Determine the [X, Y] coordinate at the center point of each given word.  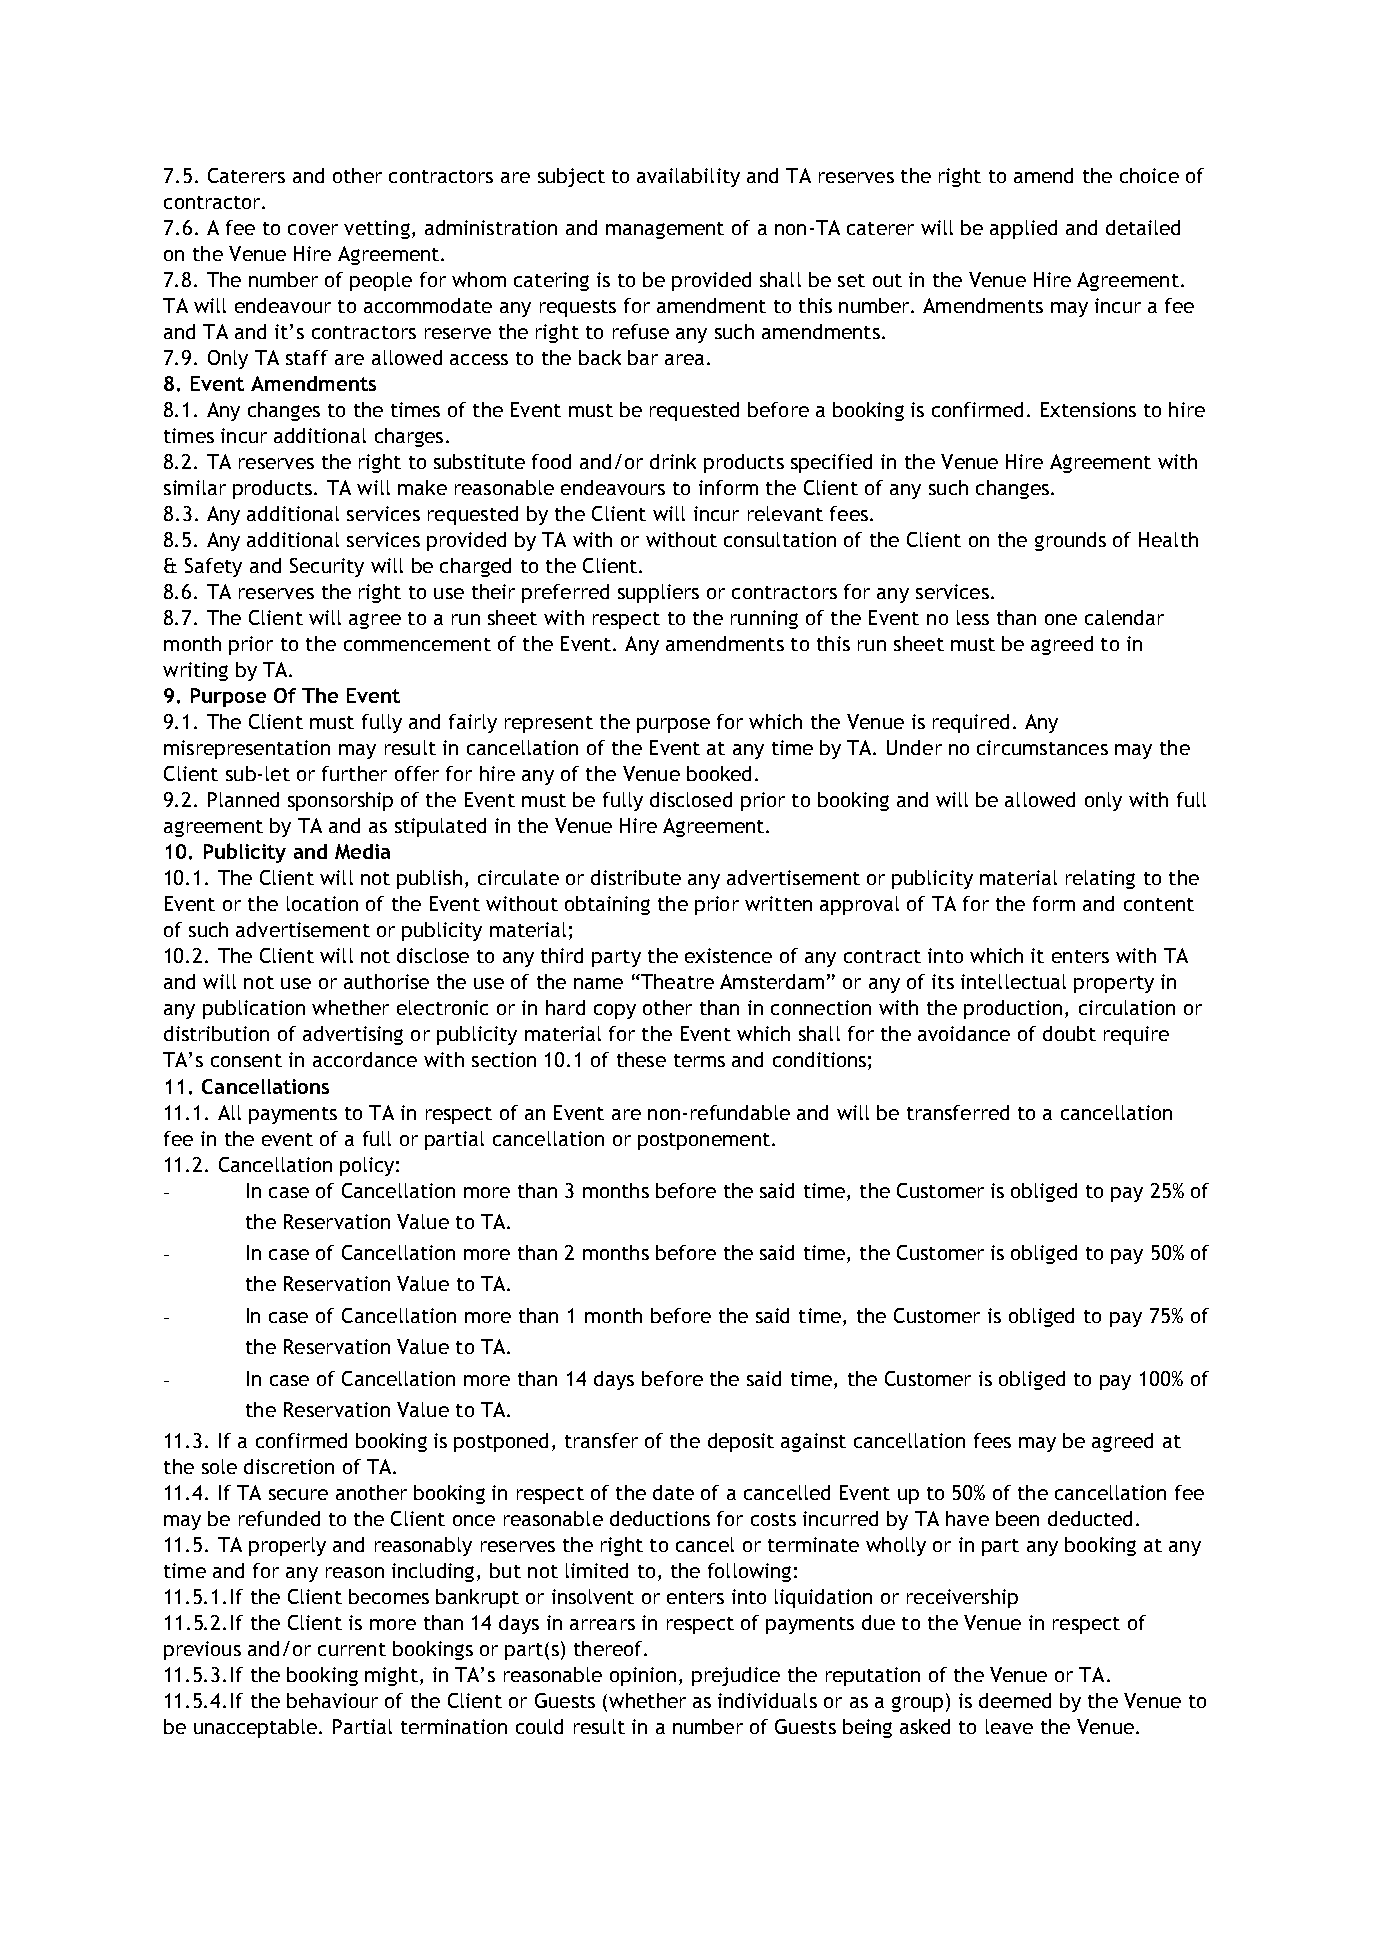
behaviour [332, 1700]
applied [1023, 229]
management [665, 230]
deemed [1015, 1700]
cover [313, 229]
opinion [643, 1676]
